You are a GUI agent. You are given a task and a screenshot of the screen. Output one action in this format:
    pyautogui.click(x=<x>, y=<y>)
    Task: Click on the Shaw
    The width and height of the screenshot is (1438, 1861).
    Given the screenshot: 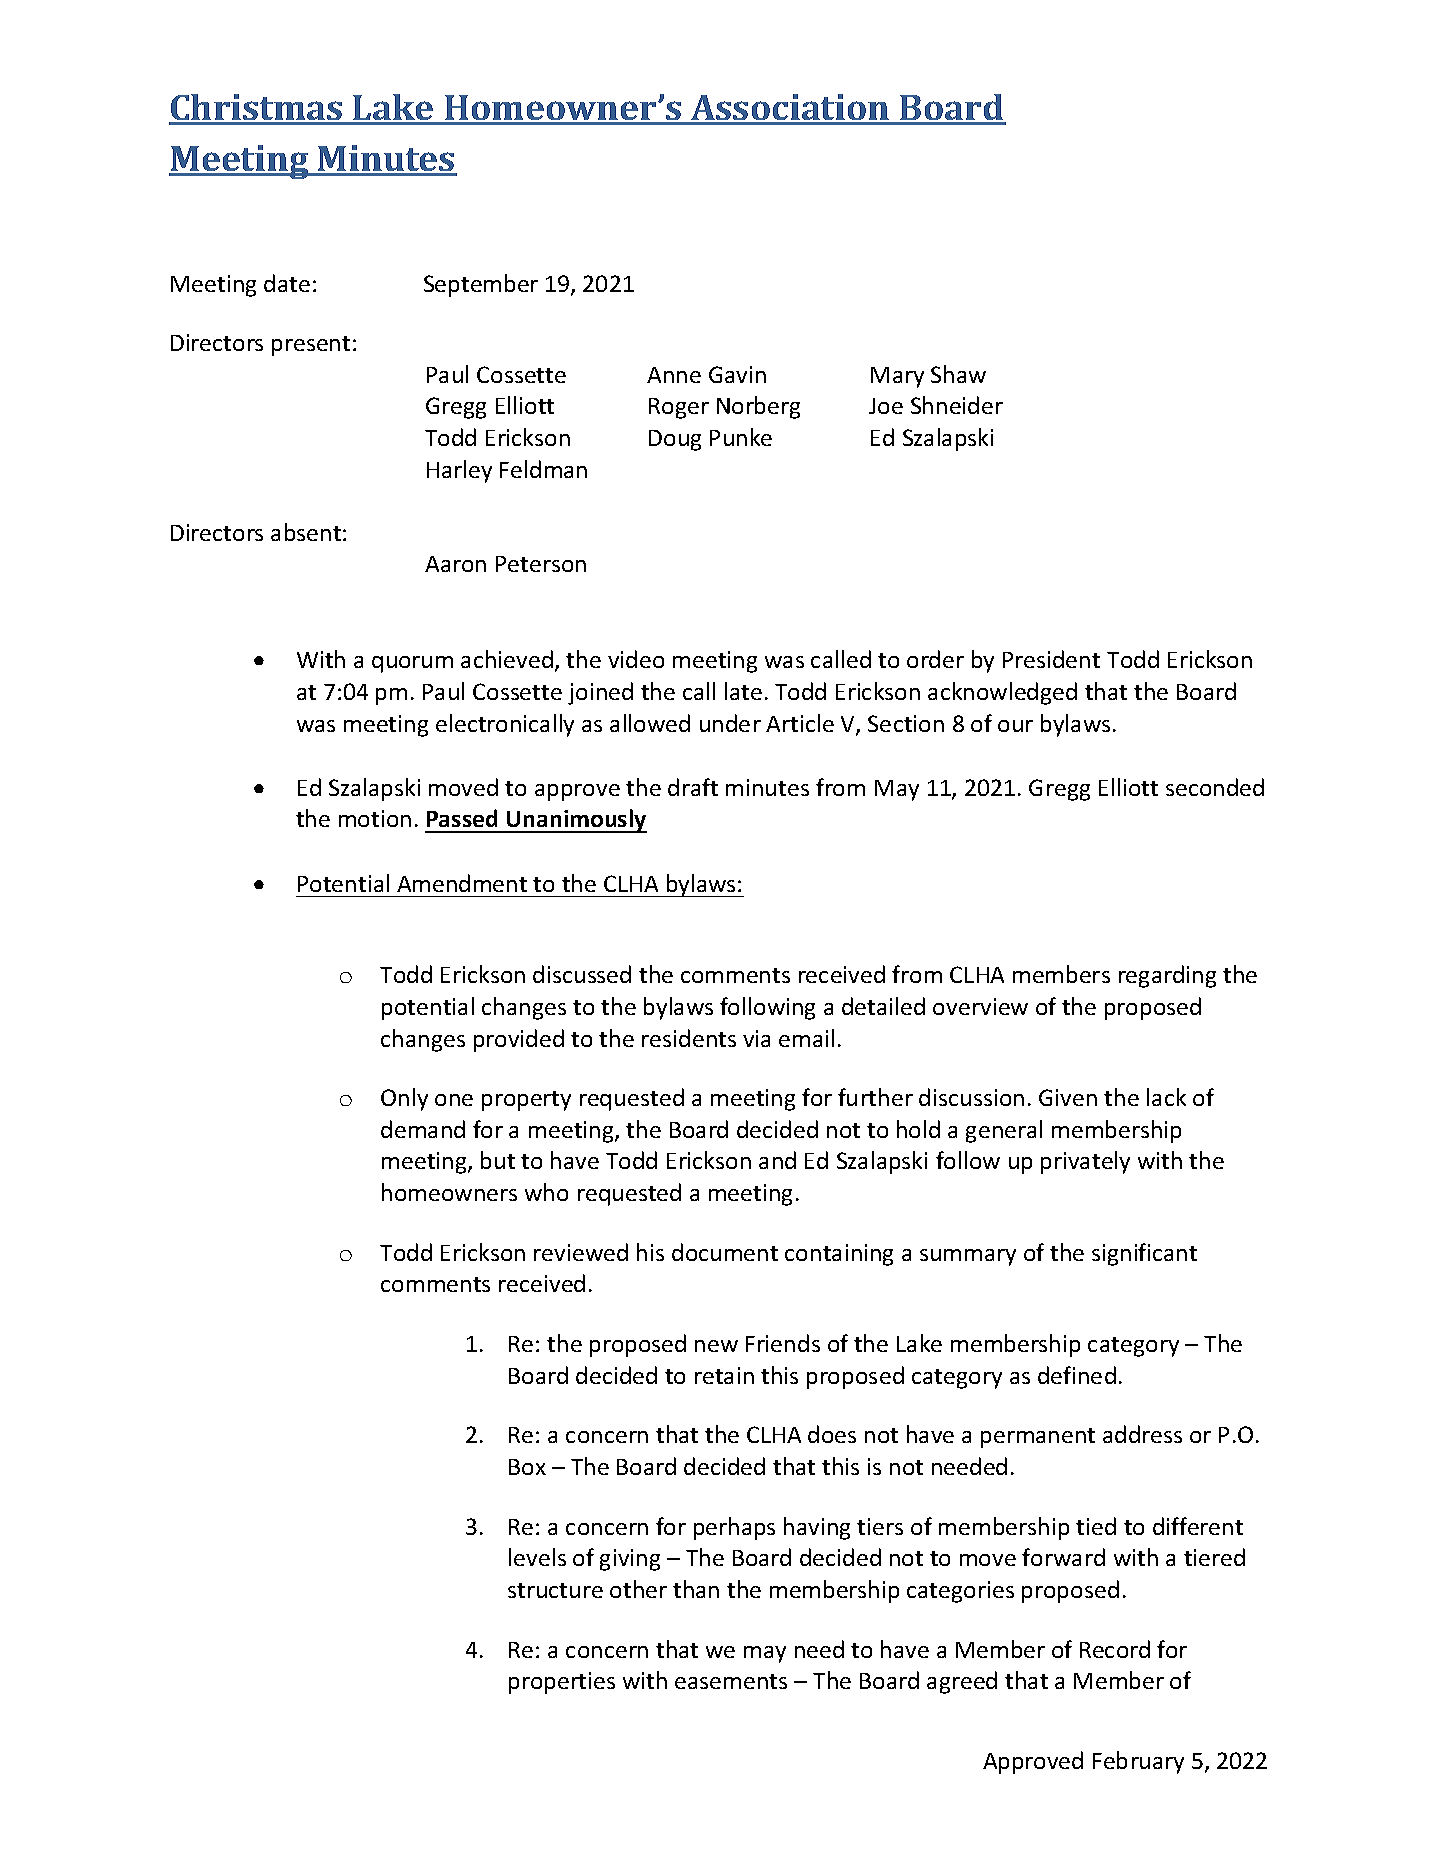 What is the action you would take?
    pyautogui.click(x=958, y=374)
